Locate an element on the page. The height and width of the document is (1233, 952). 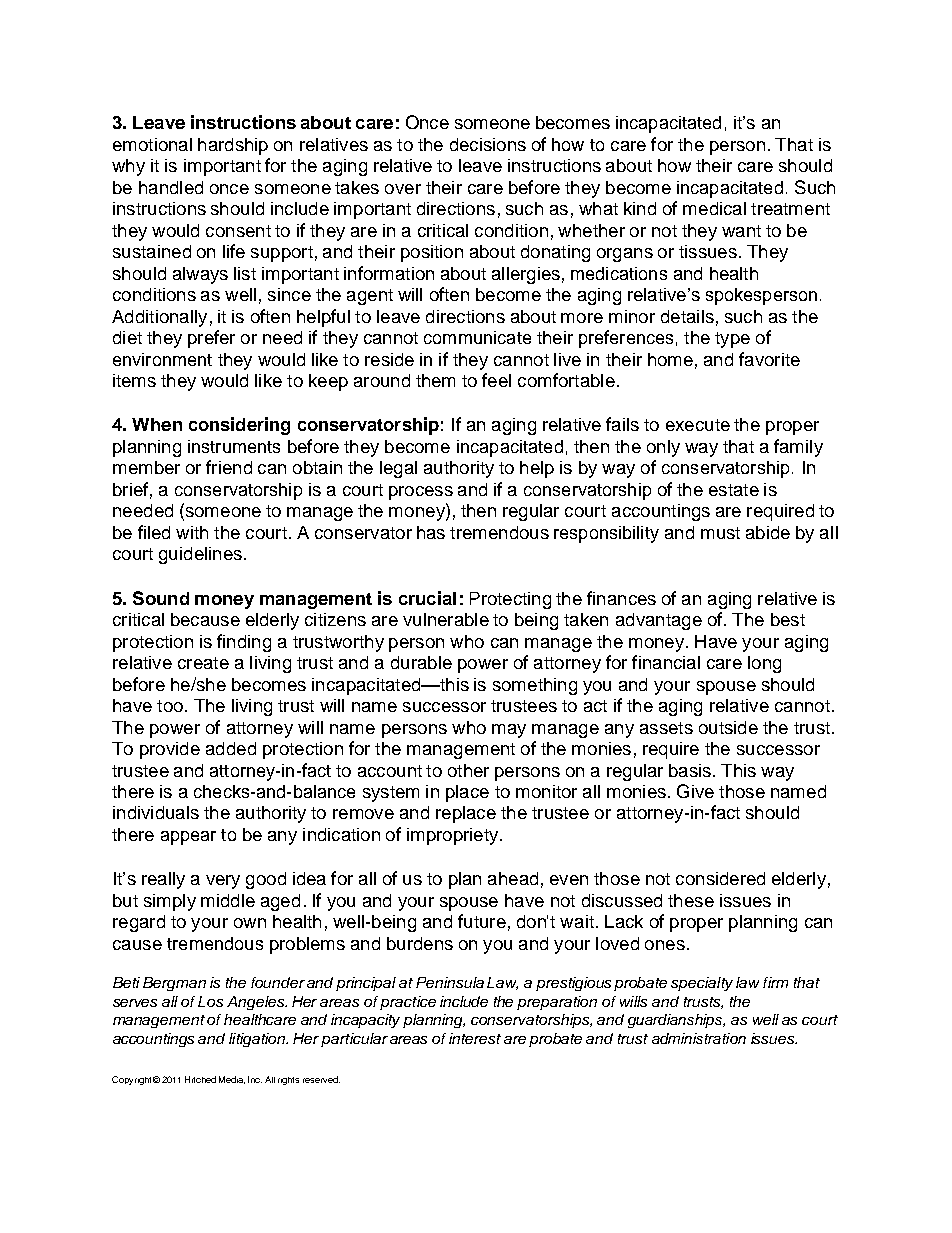
vulnerable is located at coordinates (446, 619).
